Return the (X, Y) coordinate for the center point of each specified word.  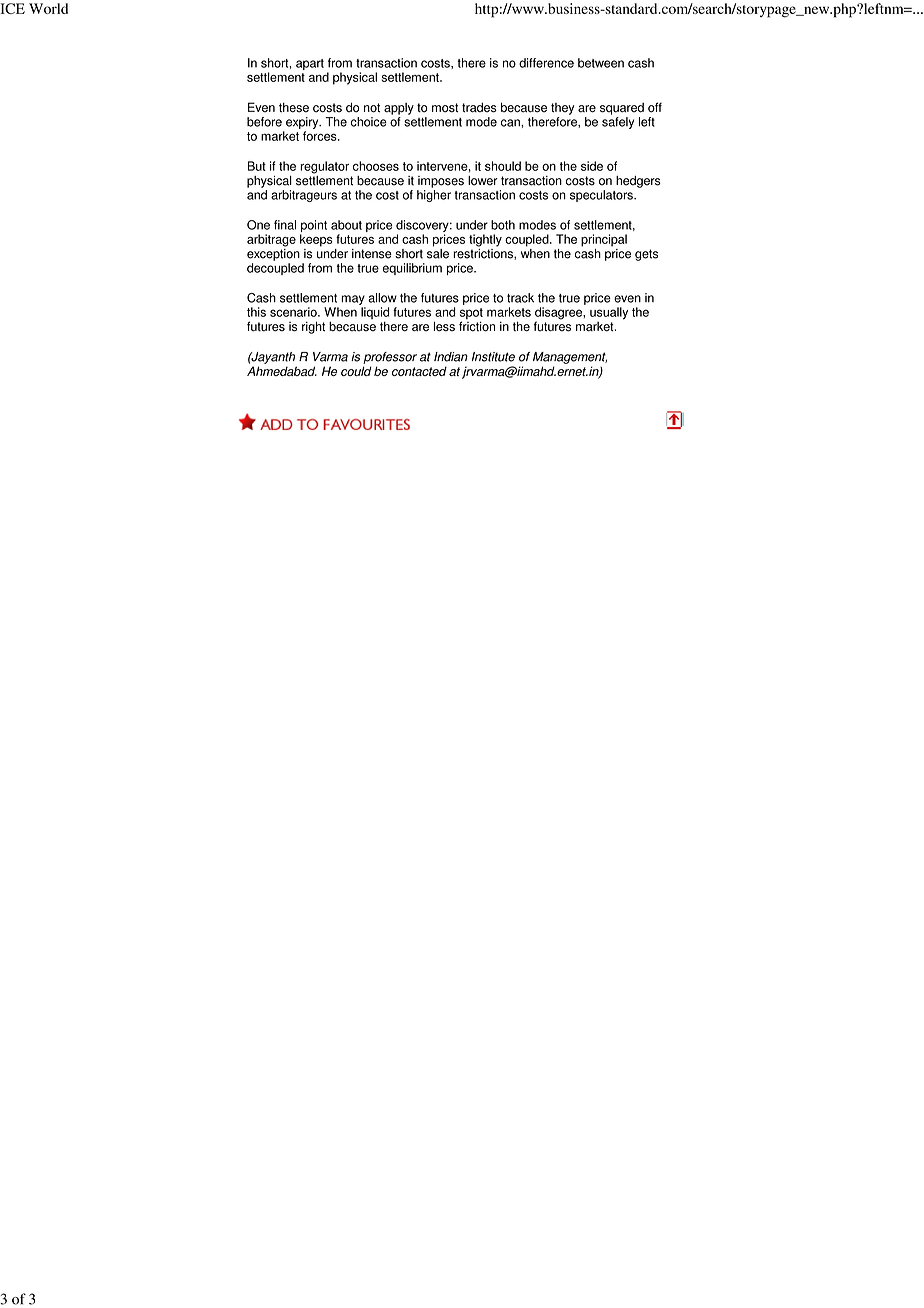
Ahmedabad (282, 371)
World (48, 8)
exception (273, 253)
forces (321, 136)
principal (604, 240)
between (601, 63)
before (264, 122)
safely (618, 123)
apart (310, 64)
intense (372, 254)
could (356, 371)
